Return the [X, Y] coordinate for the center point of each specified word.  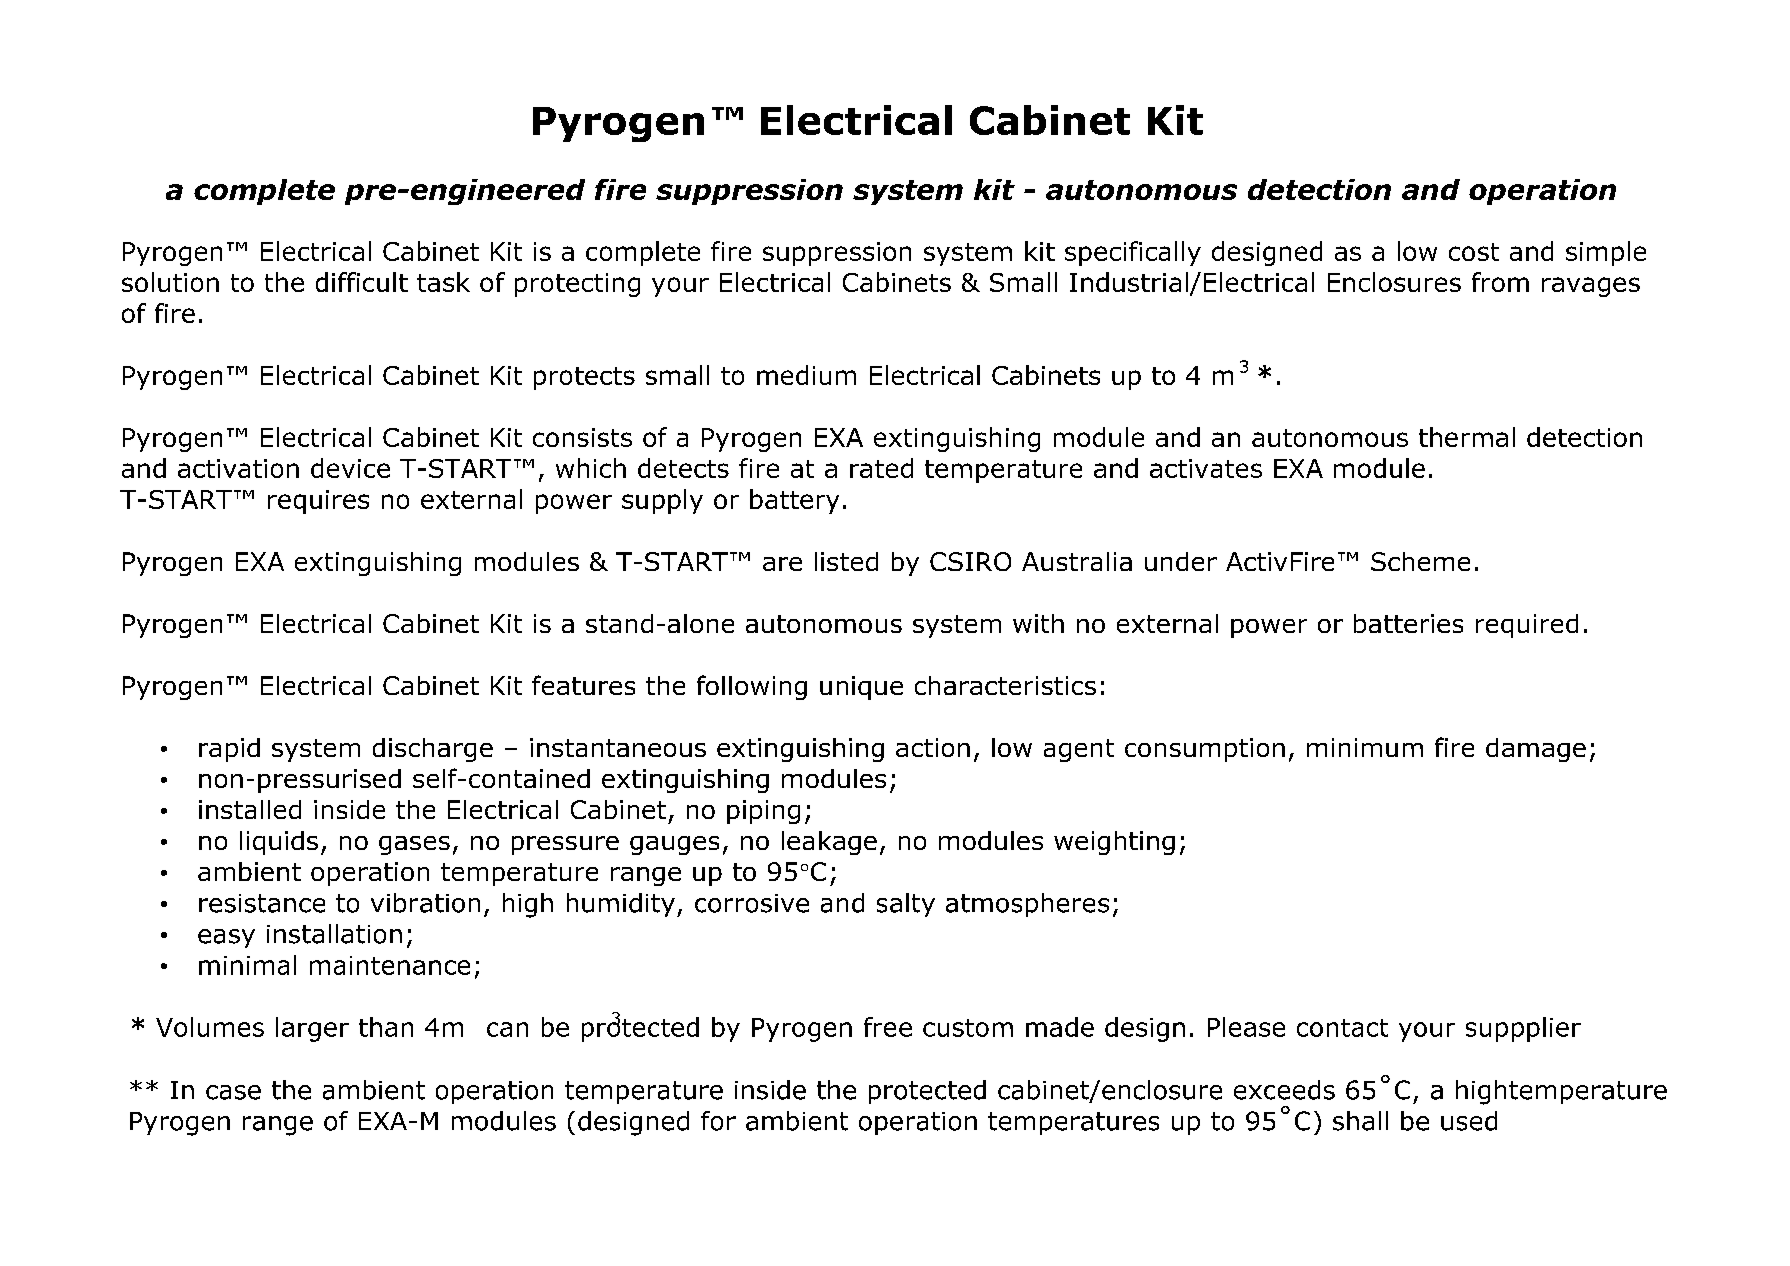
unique [861, 688]
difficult [362, 282]
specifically [1133, 253]
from [1500, 282]
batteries [1408, 623]
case [233, 1092]
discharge [433, 750]
